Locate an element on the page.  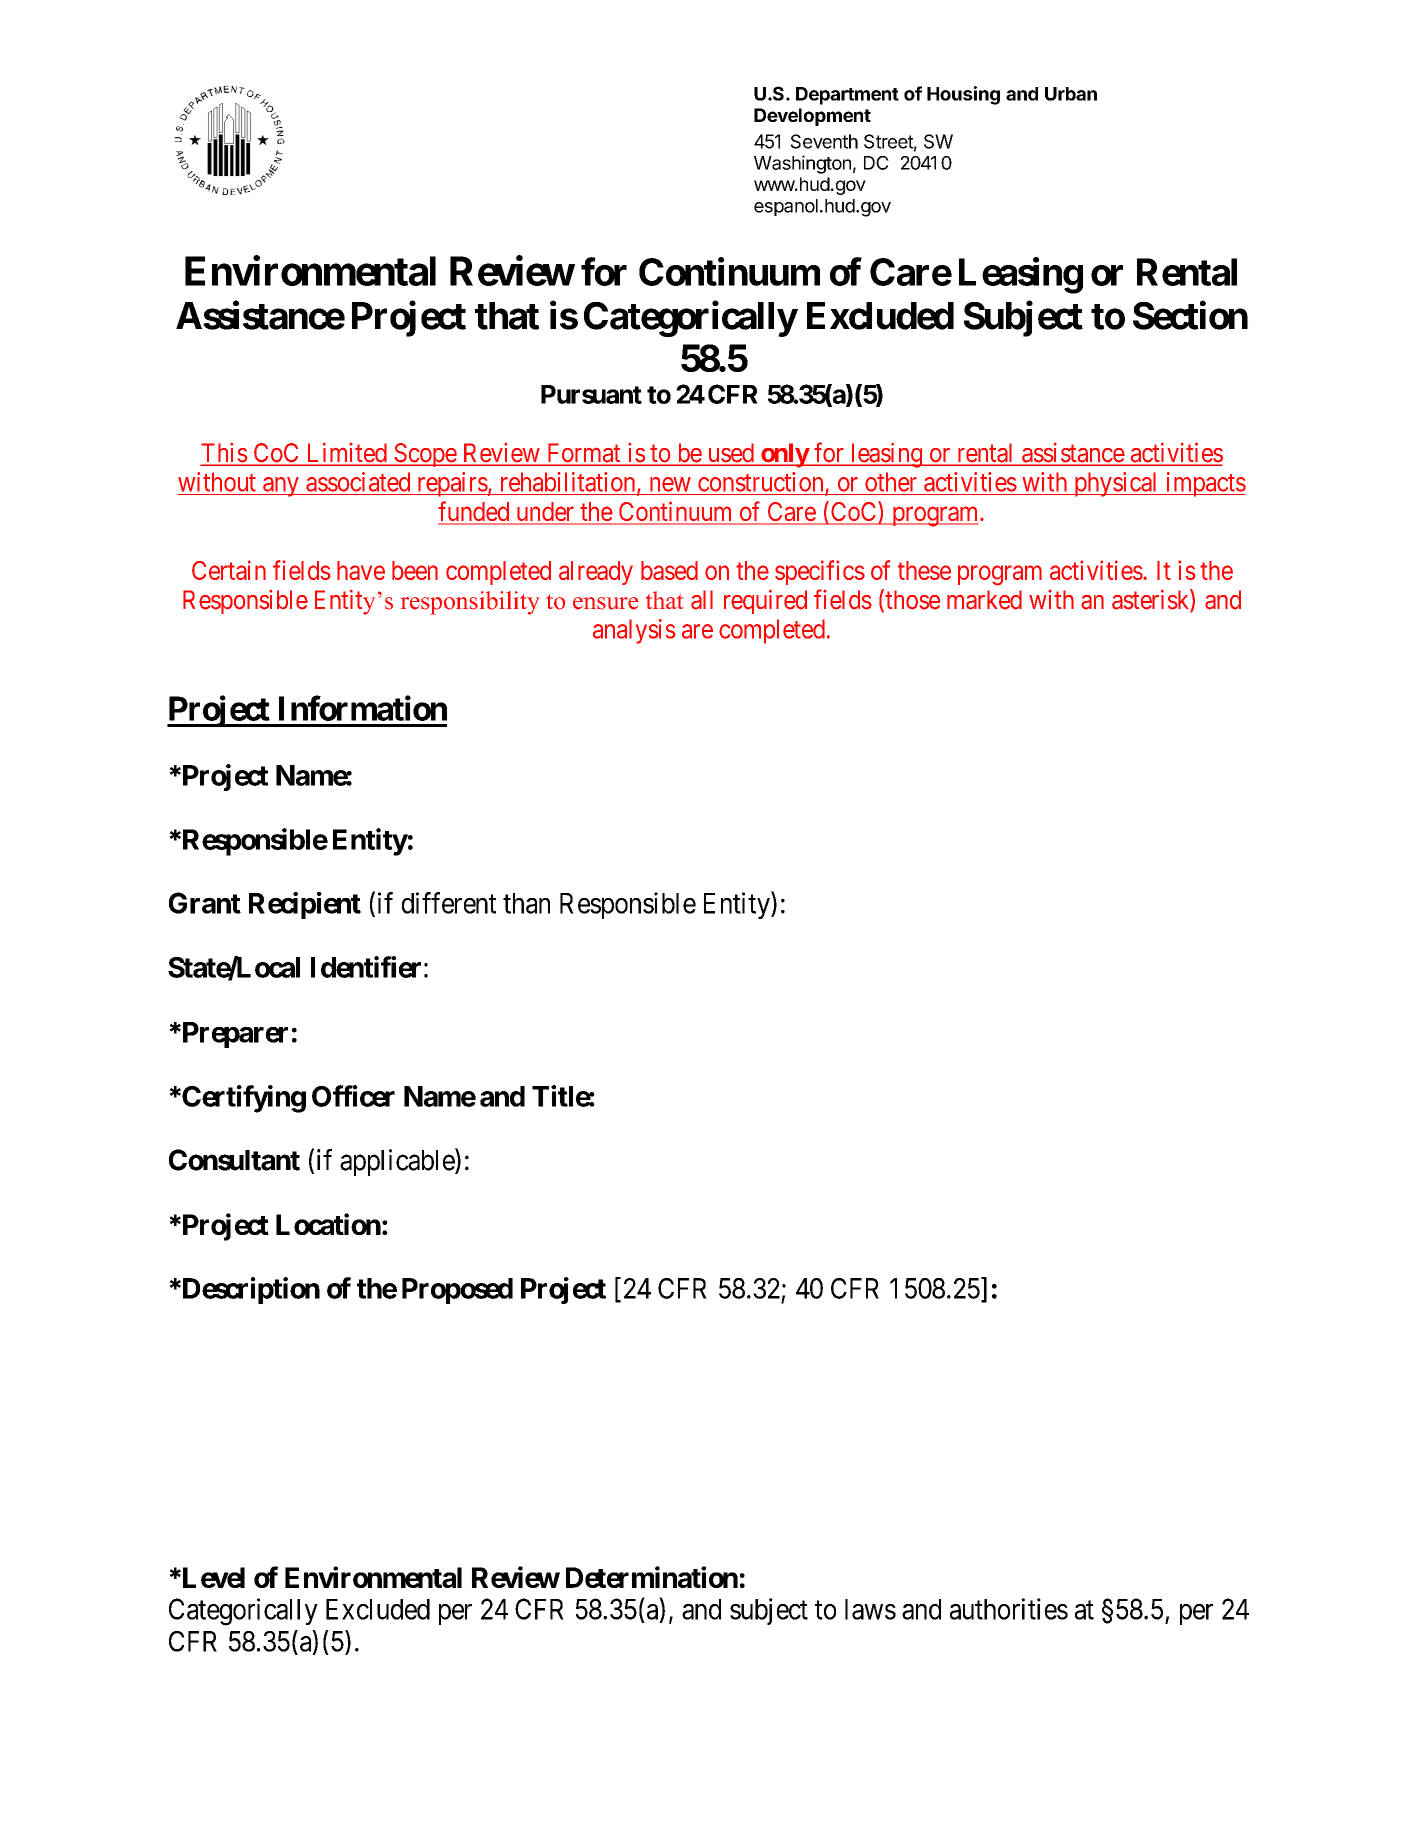
new is located at coordinates (670, 484).
